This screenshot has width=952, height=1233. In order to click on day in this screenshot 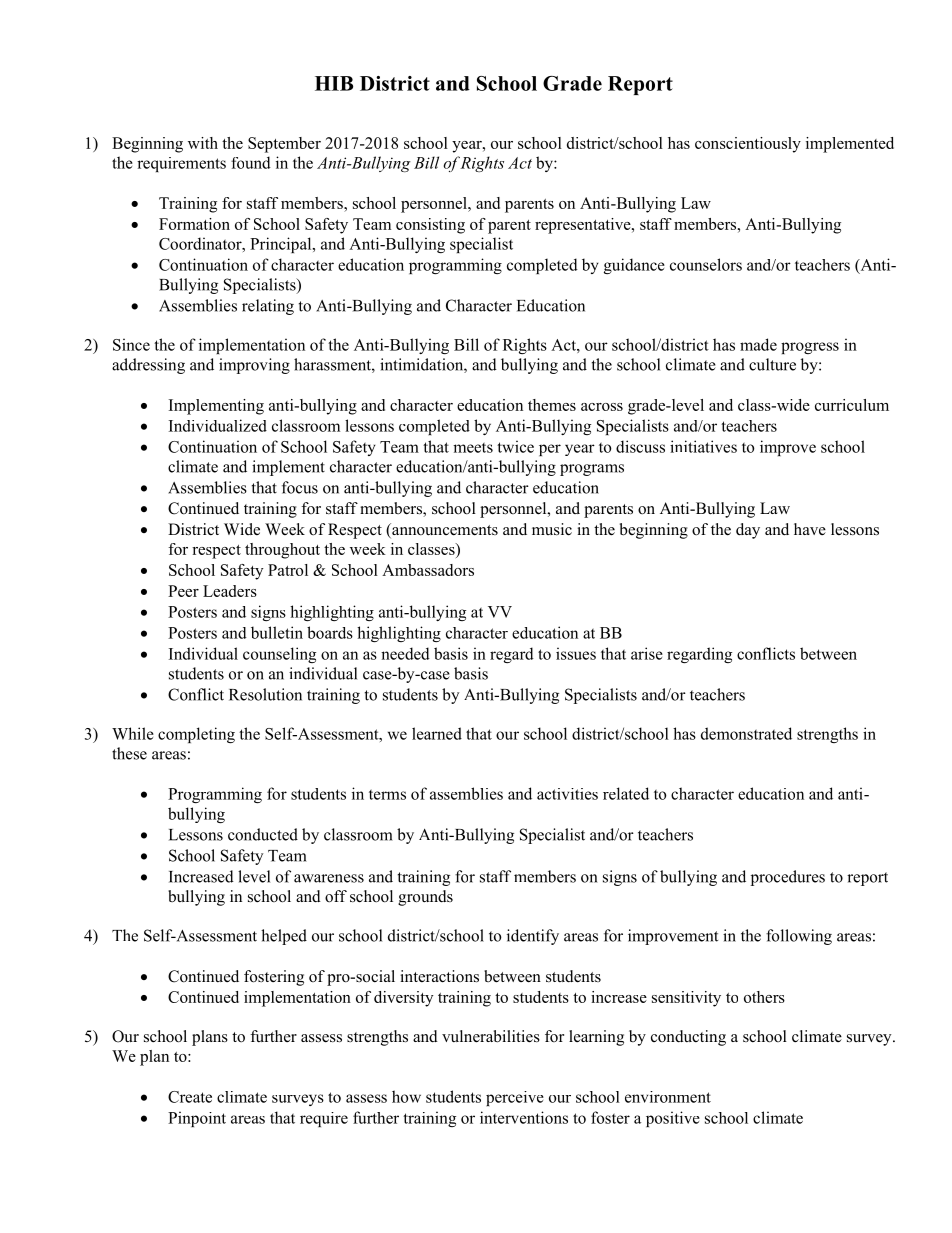, I will do `click(748, 531)`.
